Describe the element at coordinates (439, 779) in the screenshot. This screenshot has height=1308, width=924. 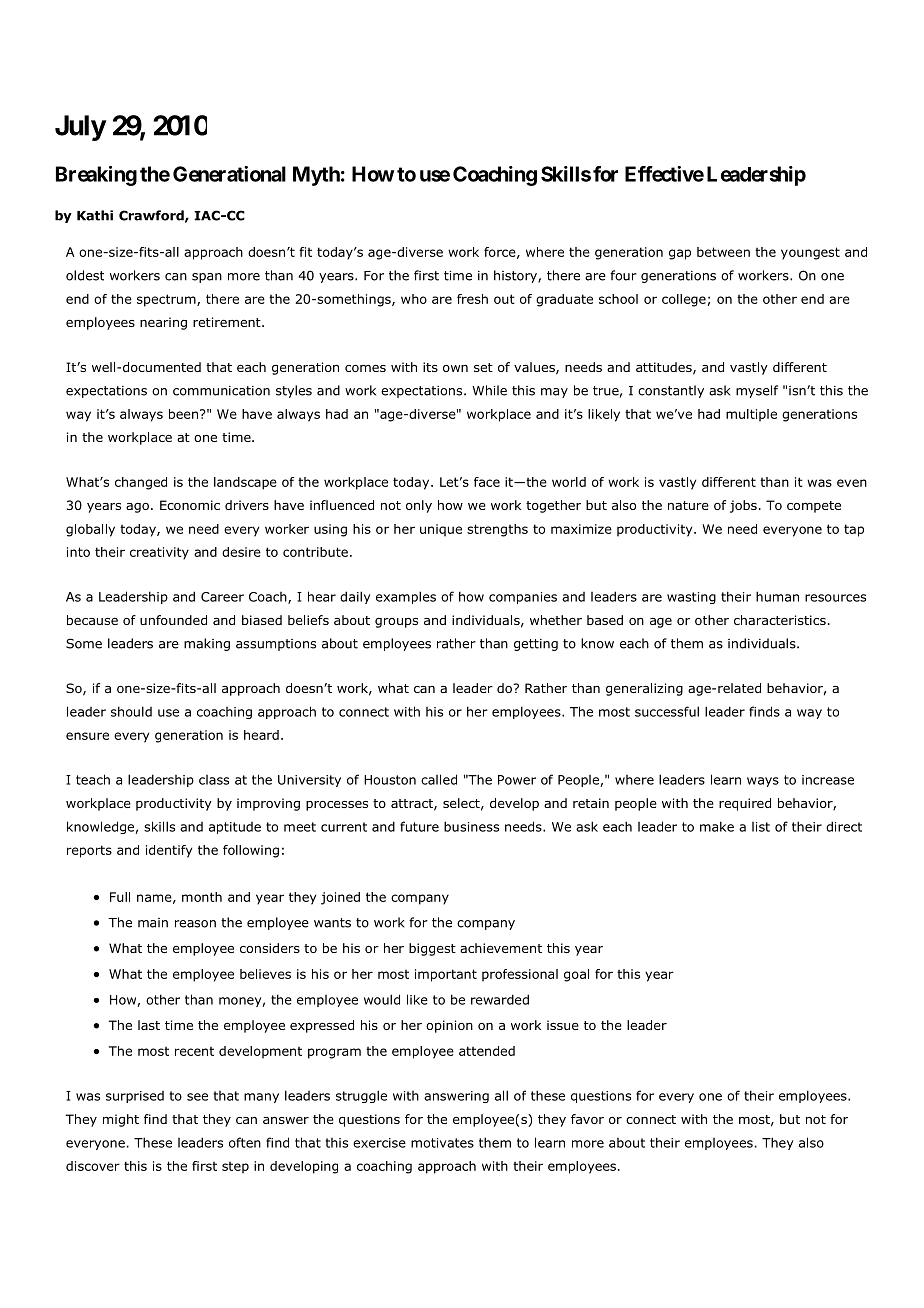
I see `called` at that location.
